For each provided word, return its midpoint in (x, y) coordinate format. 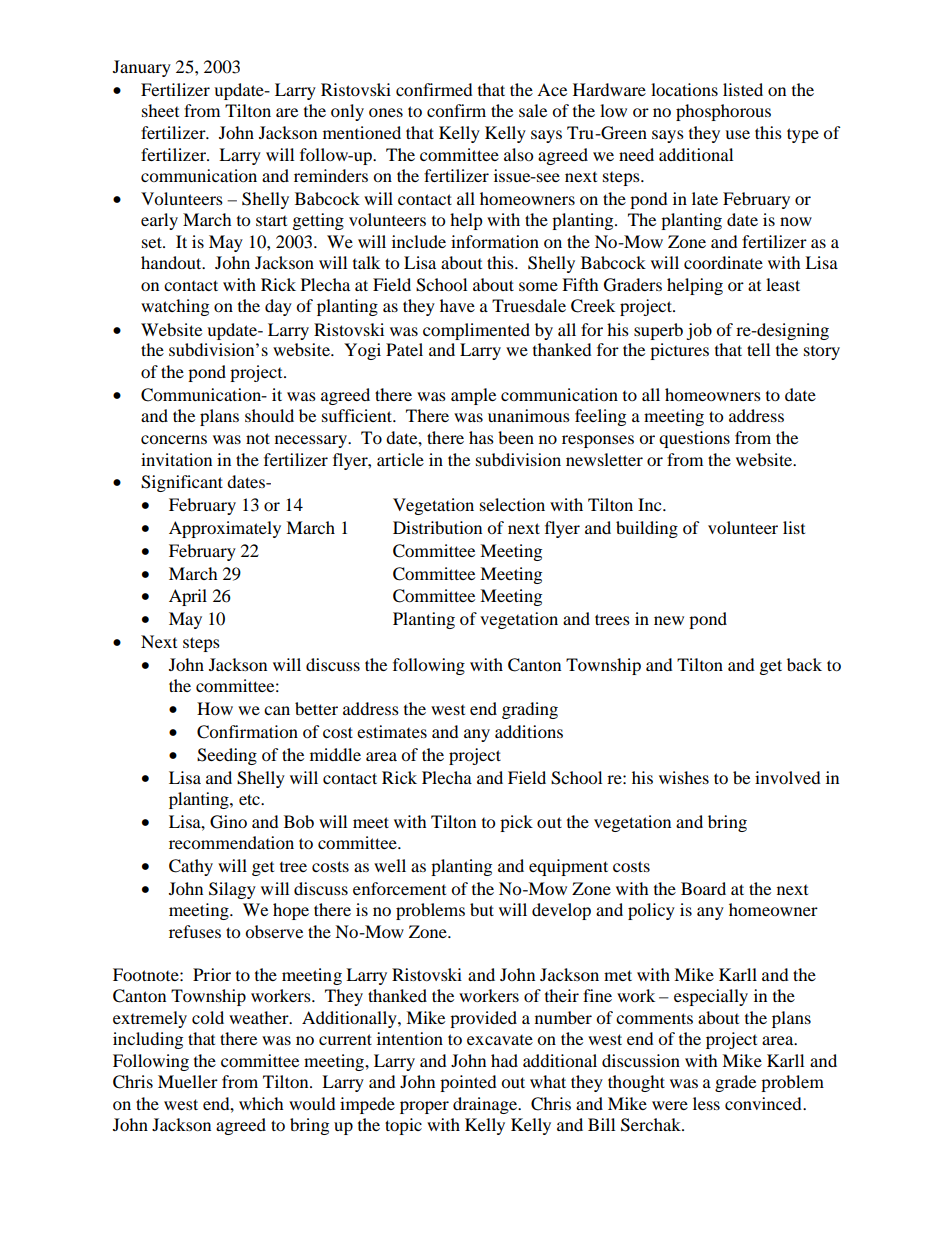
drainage (486, 1105)
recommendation (231, 842)
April (188, 597)
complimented (476, 331)
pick (516, 823)
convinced (764, 1103)
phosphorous (723, 112)
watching (175, 307)
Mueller (188, 1081)
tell (758, 349)
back (804, 664)
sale (533, 110)
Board (703, 888)
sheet (160, 110)
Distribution (437, 527)
